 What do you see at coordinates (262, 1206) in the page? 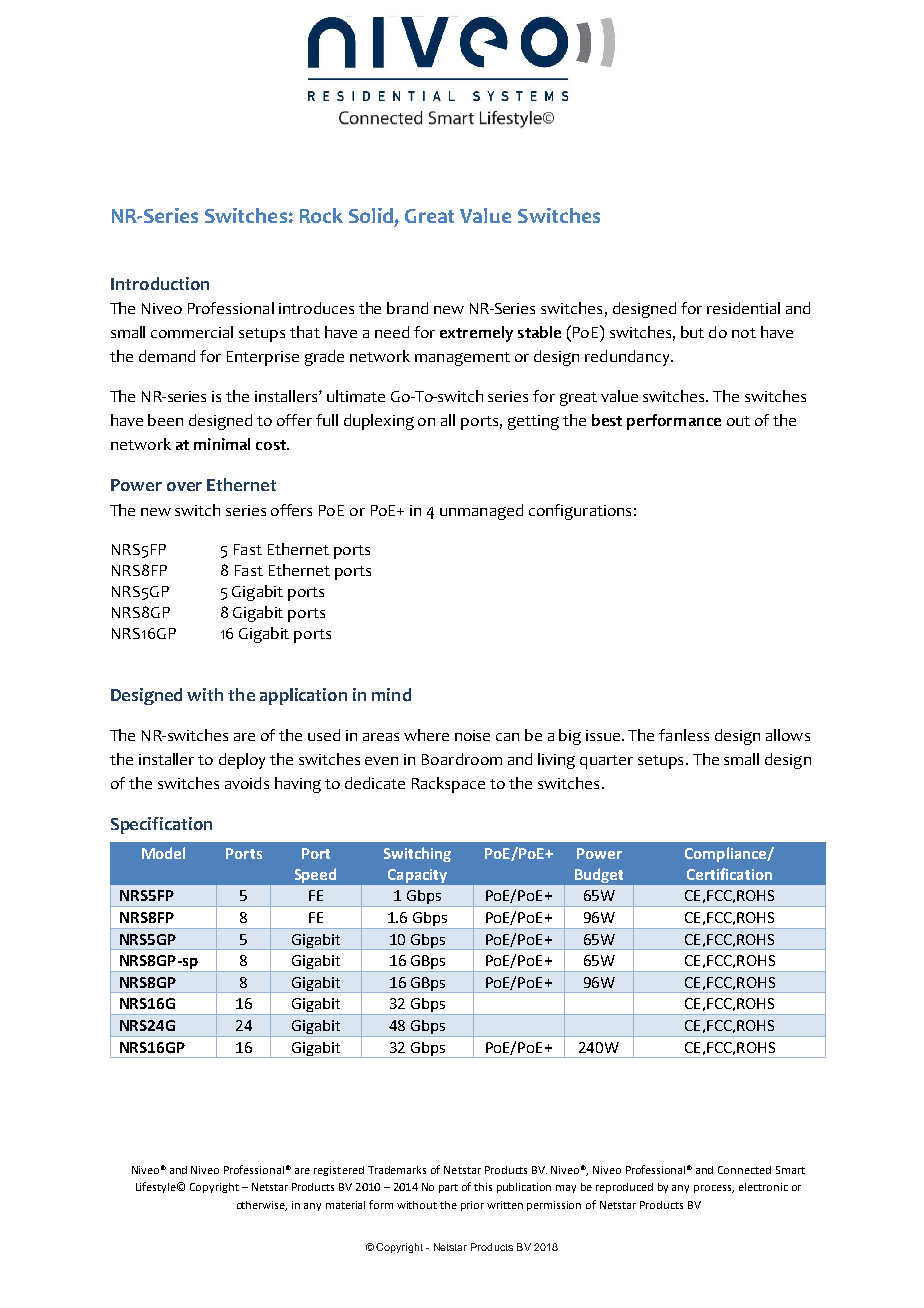
I see `otherwise` at bounding box center [262, 1206].
